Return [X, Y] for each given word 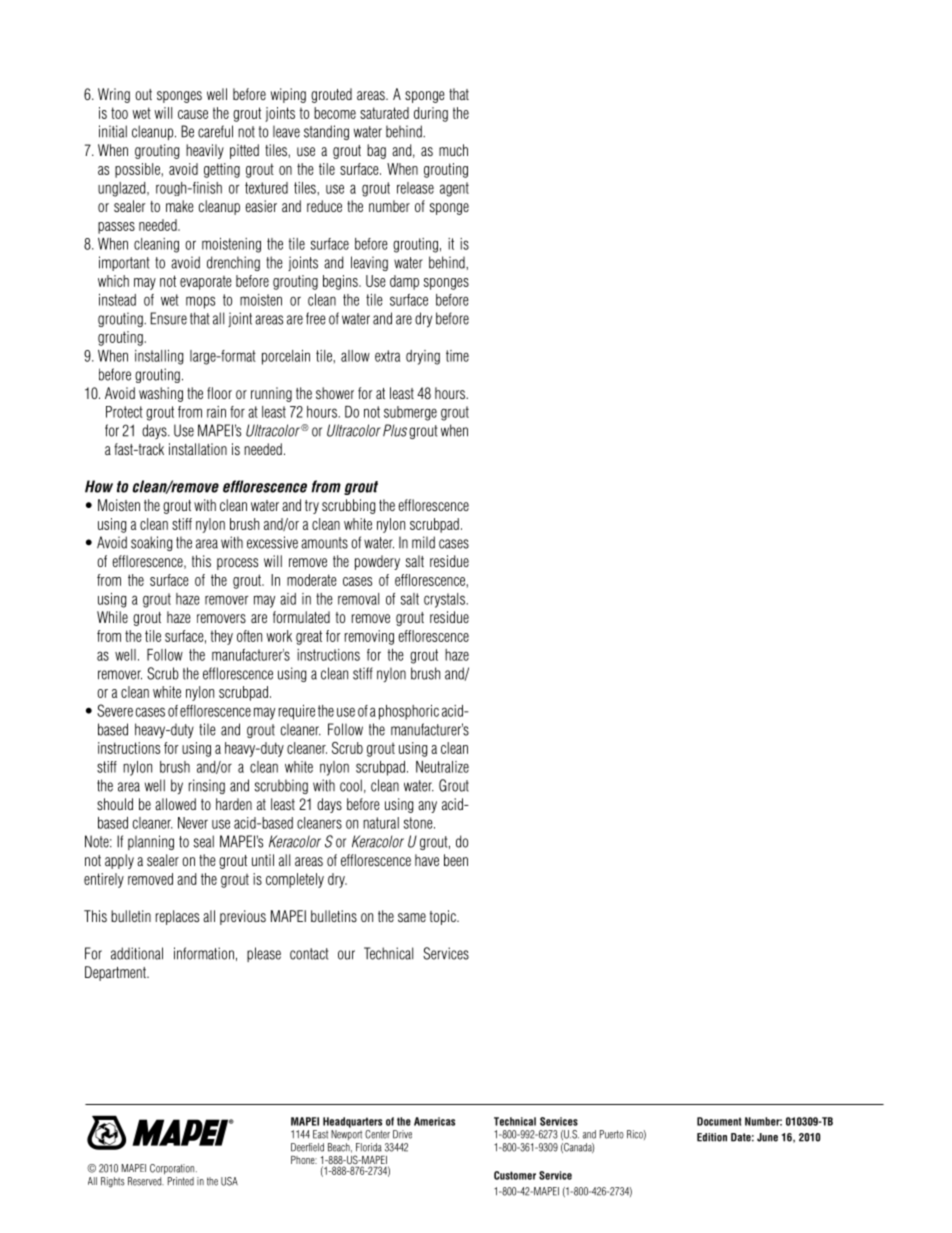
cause [193, 114]
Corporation [173, 1169]
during [431, 114]
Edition [712, 1137]
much [453, 150]
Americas [434, 1121]
